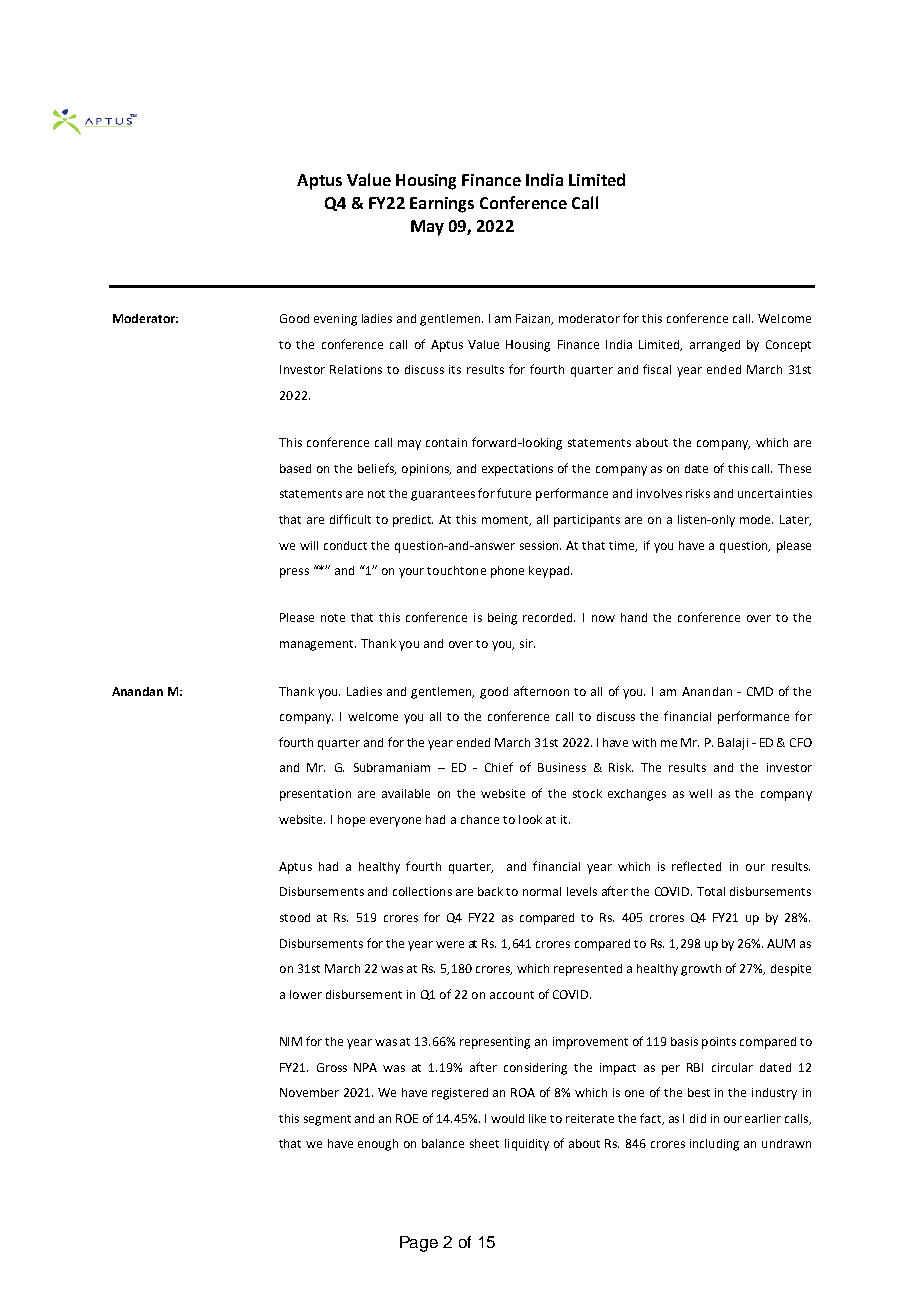 The height and width of the screenshot is (1307, 924). What do you see at coordinates (701, 970) in the screenshot?
I see `growth` at bounding box center [701, 970].
